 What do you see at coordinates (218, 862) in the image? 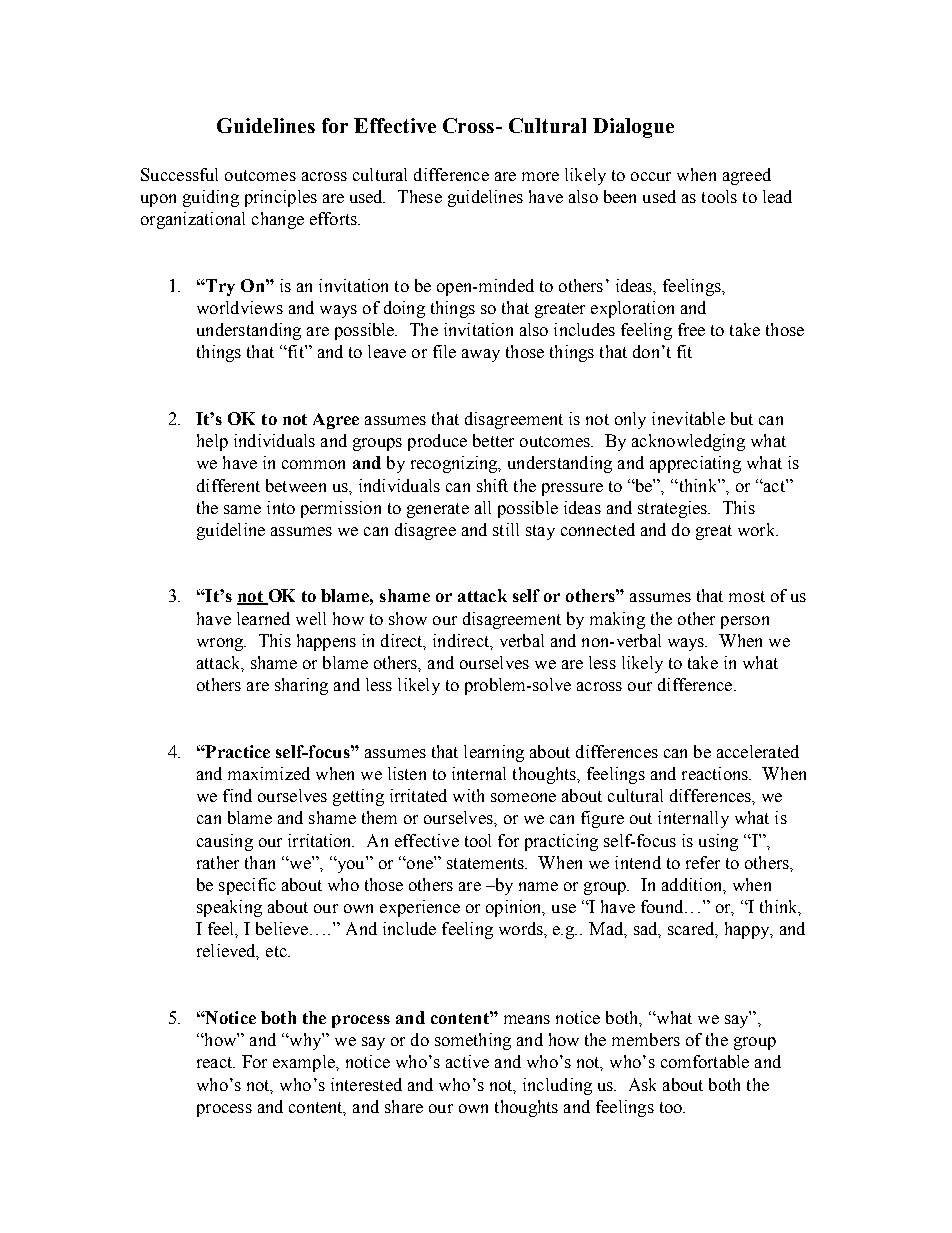
I see `rather` at bounding box center [218, 862].
